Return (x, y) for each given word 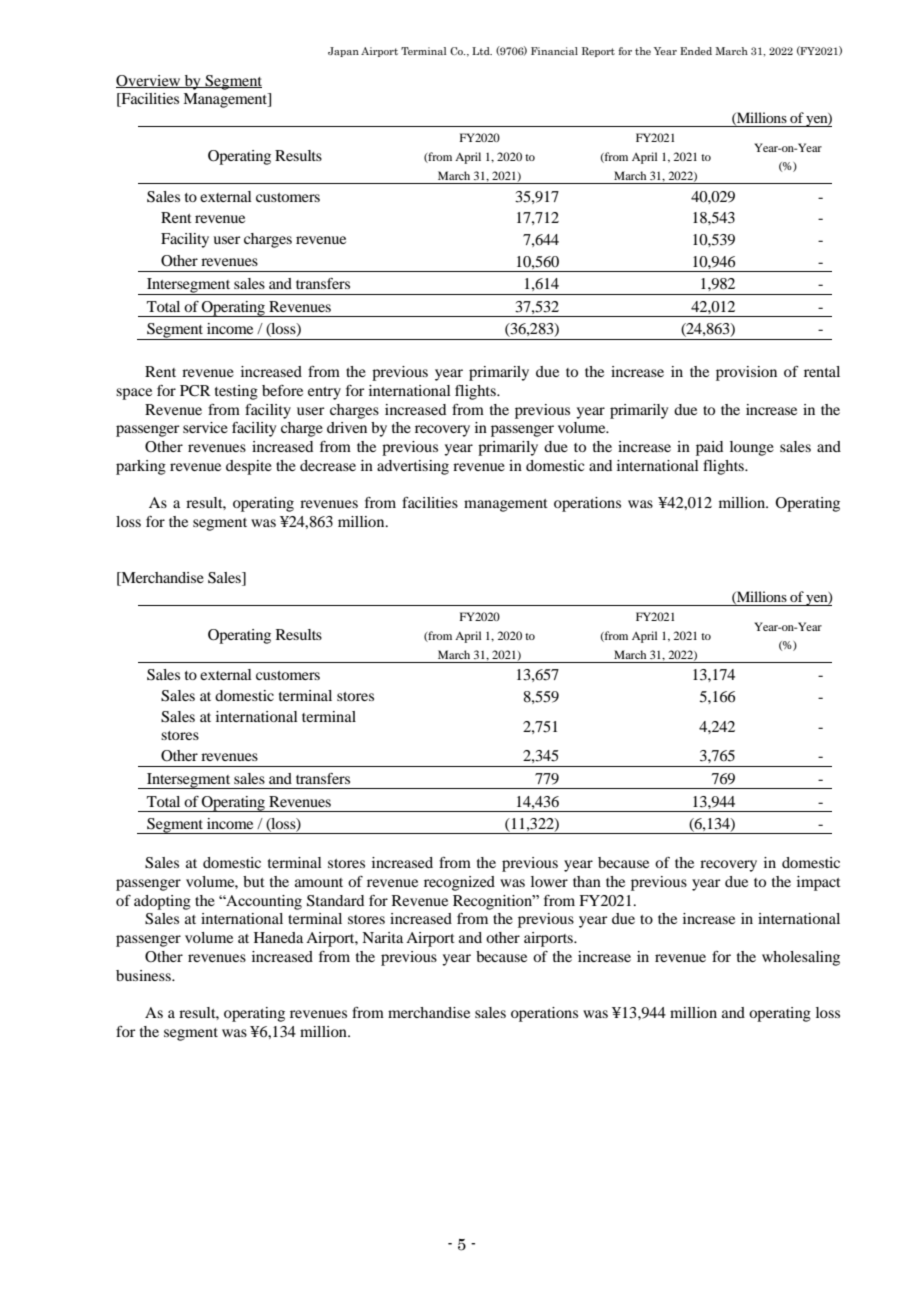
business (144, 975)
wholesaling (801, 958)
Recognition (493, 902)
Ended (696, 51)
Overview (149, 81)
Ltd (482, 51)
